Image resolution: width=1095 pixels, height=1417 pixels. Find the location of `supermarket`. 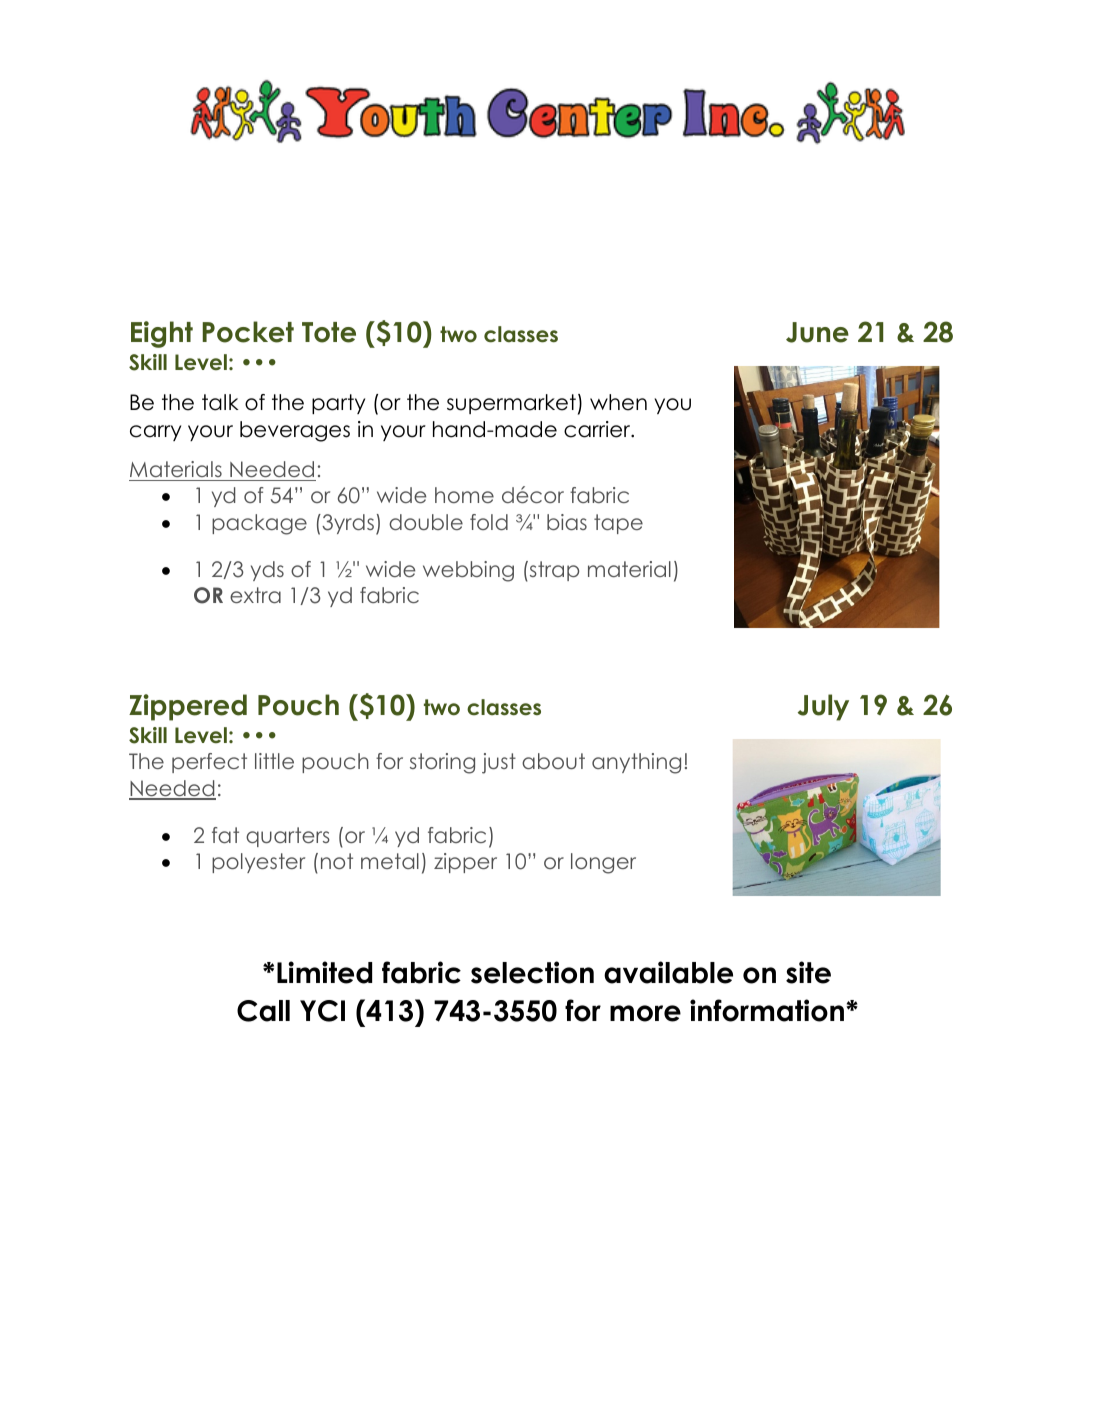

supermarket is located at coordinates (511, 404).
